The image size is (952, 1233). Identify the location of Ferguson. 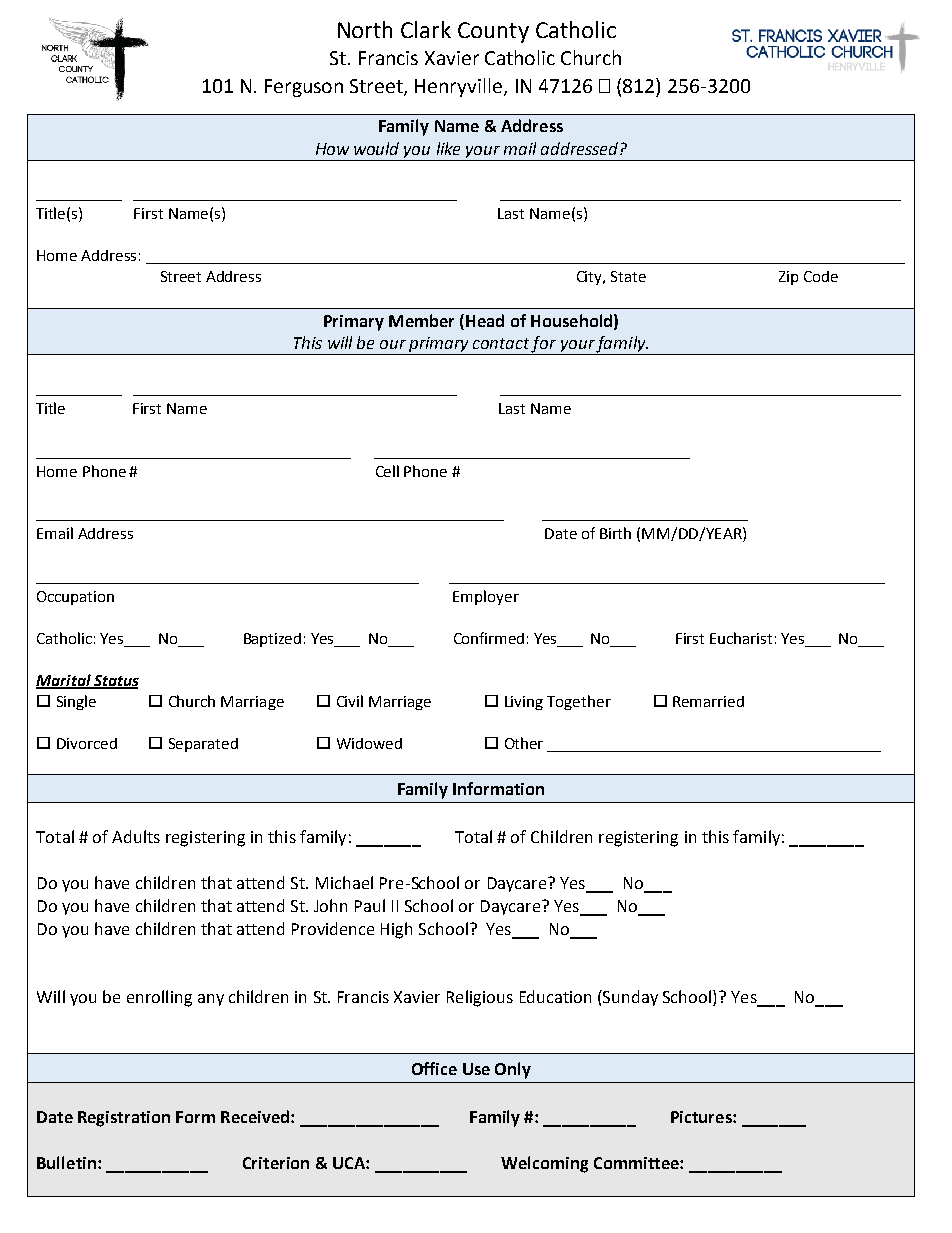
(304, 88).
